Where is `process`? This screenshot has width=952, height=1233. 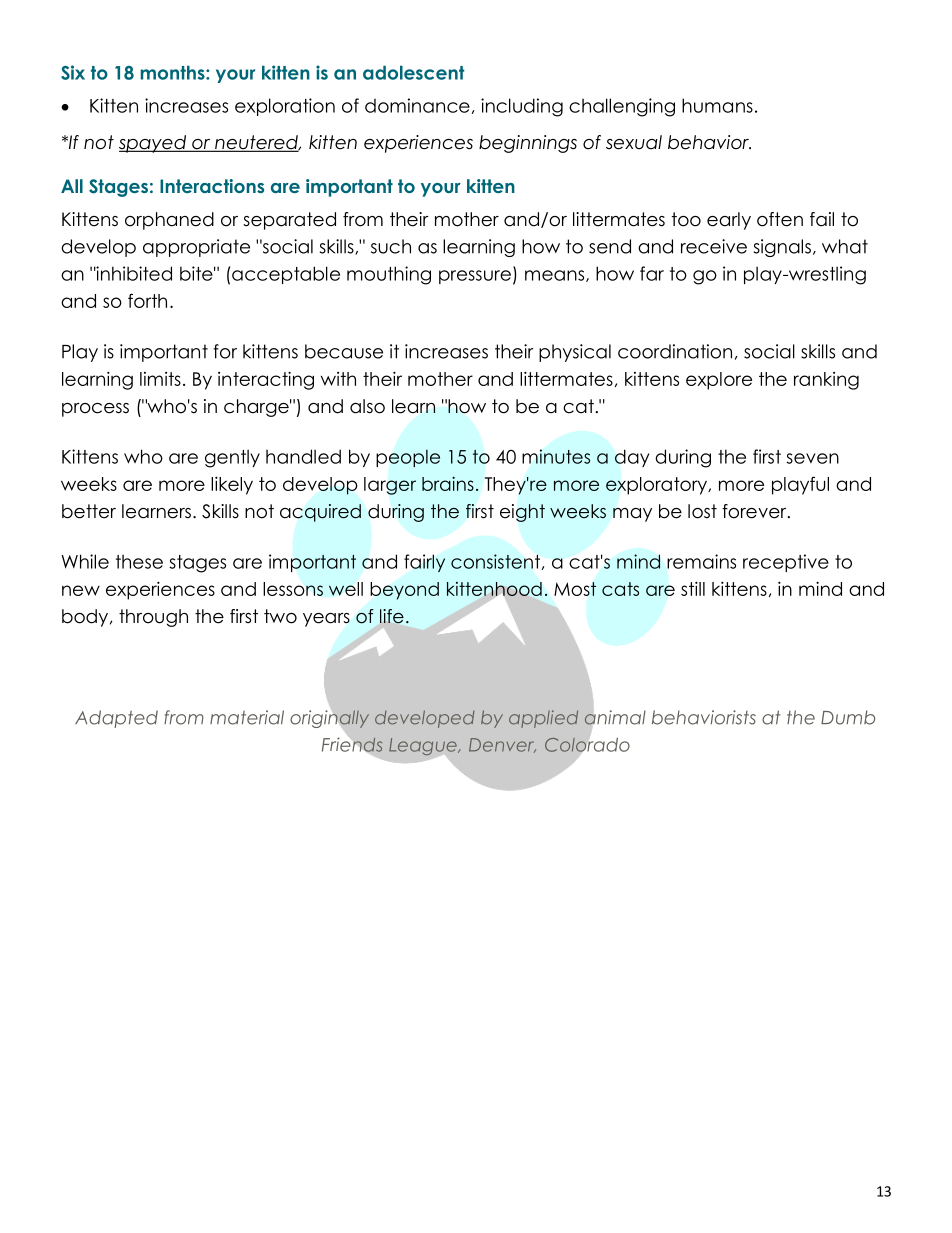 process is located at coordinates (95, 410).
